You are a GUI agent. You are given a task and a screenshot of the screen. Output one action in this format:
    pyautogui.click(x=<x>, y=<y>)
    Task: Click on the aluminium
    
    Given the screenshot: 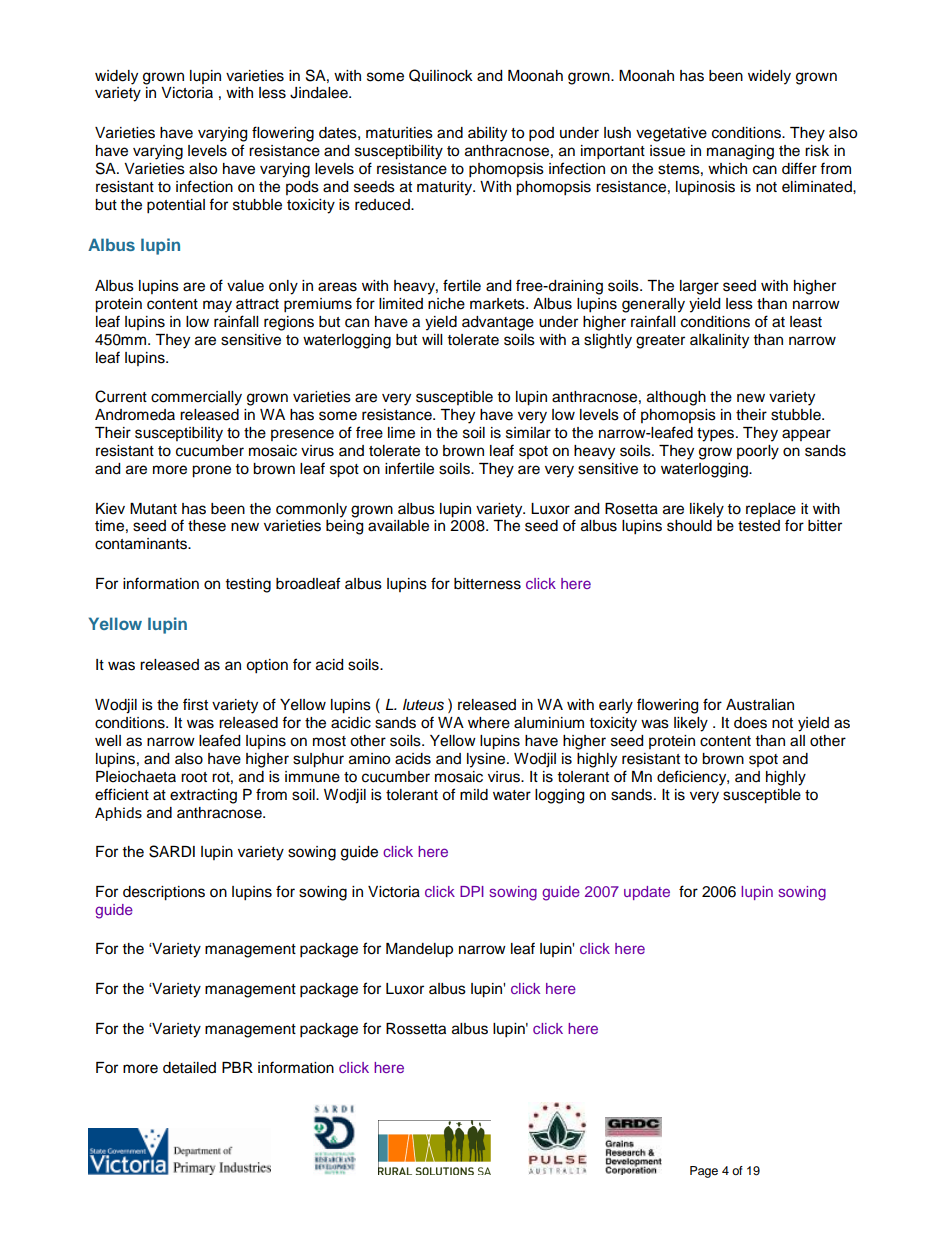 What is the action you would take?
    pyautogui.click(x=549, y=723)
